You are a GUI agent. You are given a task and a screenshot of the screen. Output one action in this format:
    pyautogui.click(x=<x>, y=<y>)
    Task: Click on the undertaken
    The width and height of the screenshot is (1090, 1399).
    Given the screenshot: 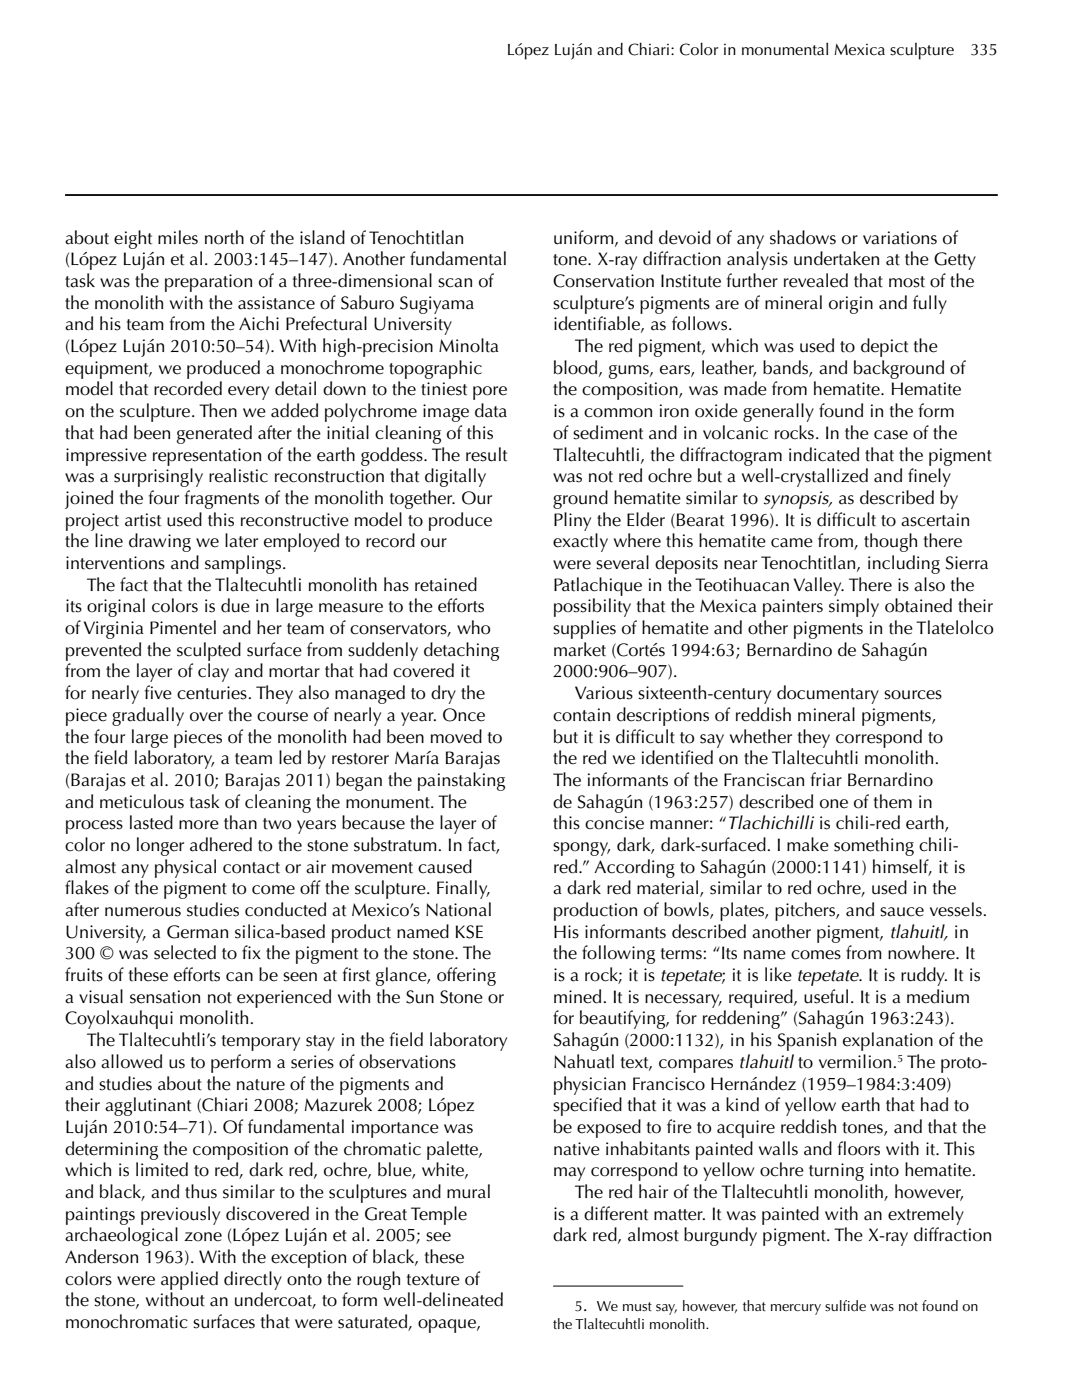 What is the action you would take?
    pyautogui.click(x=836, y=258)
